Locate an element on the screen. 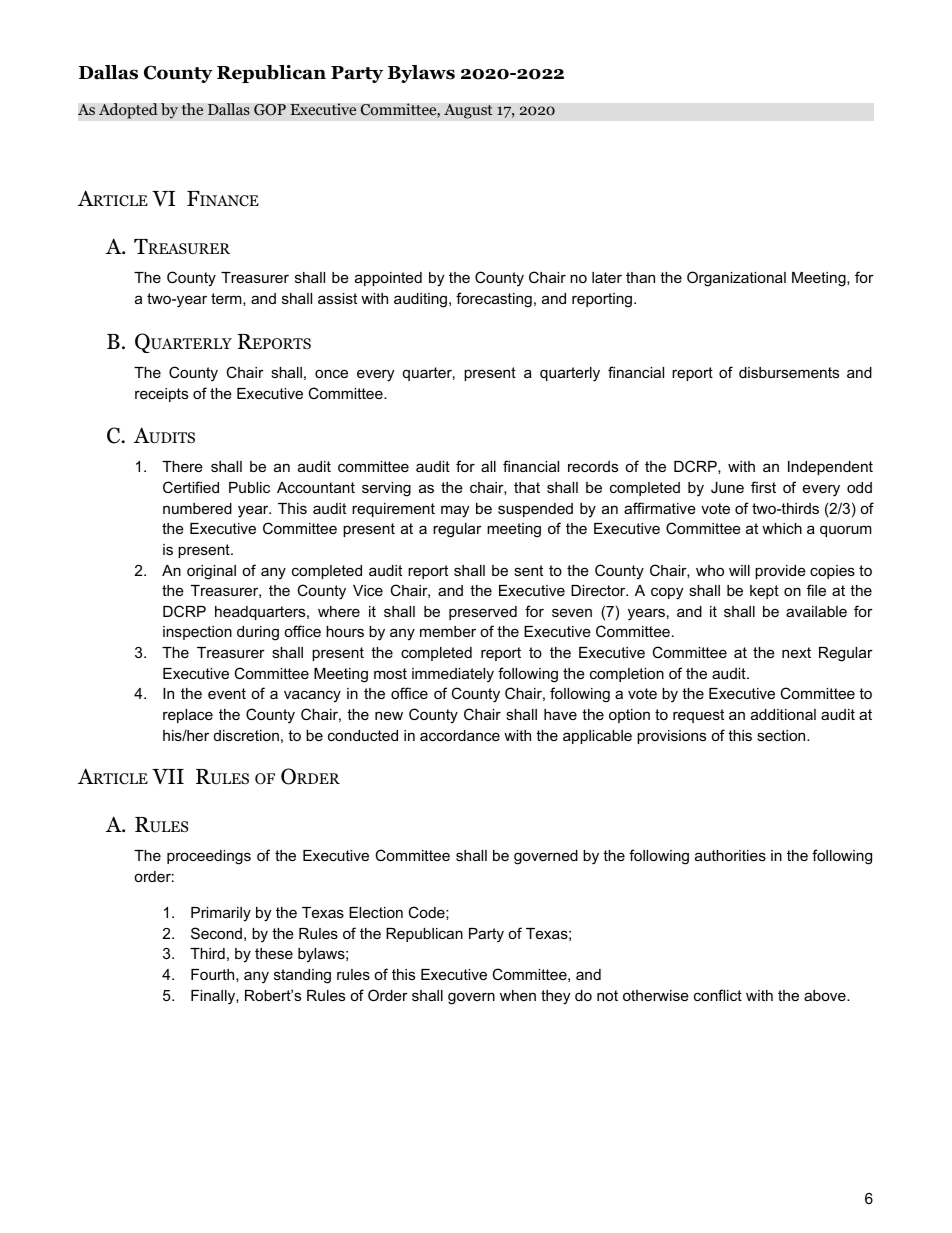 Image resolution: width=952 pixels, height=1233 pixels. that is located at coordinates (527, 487).
